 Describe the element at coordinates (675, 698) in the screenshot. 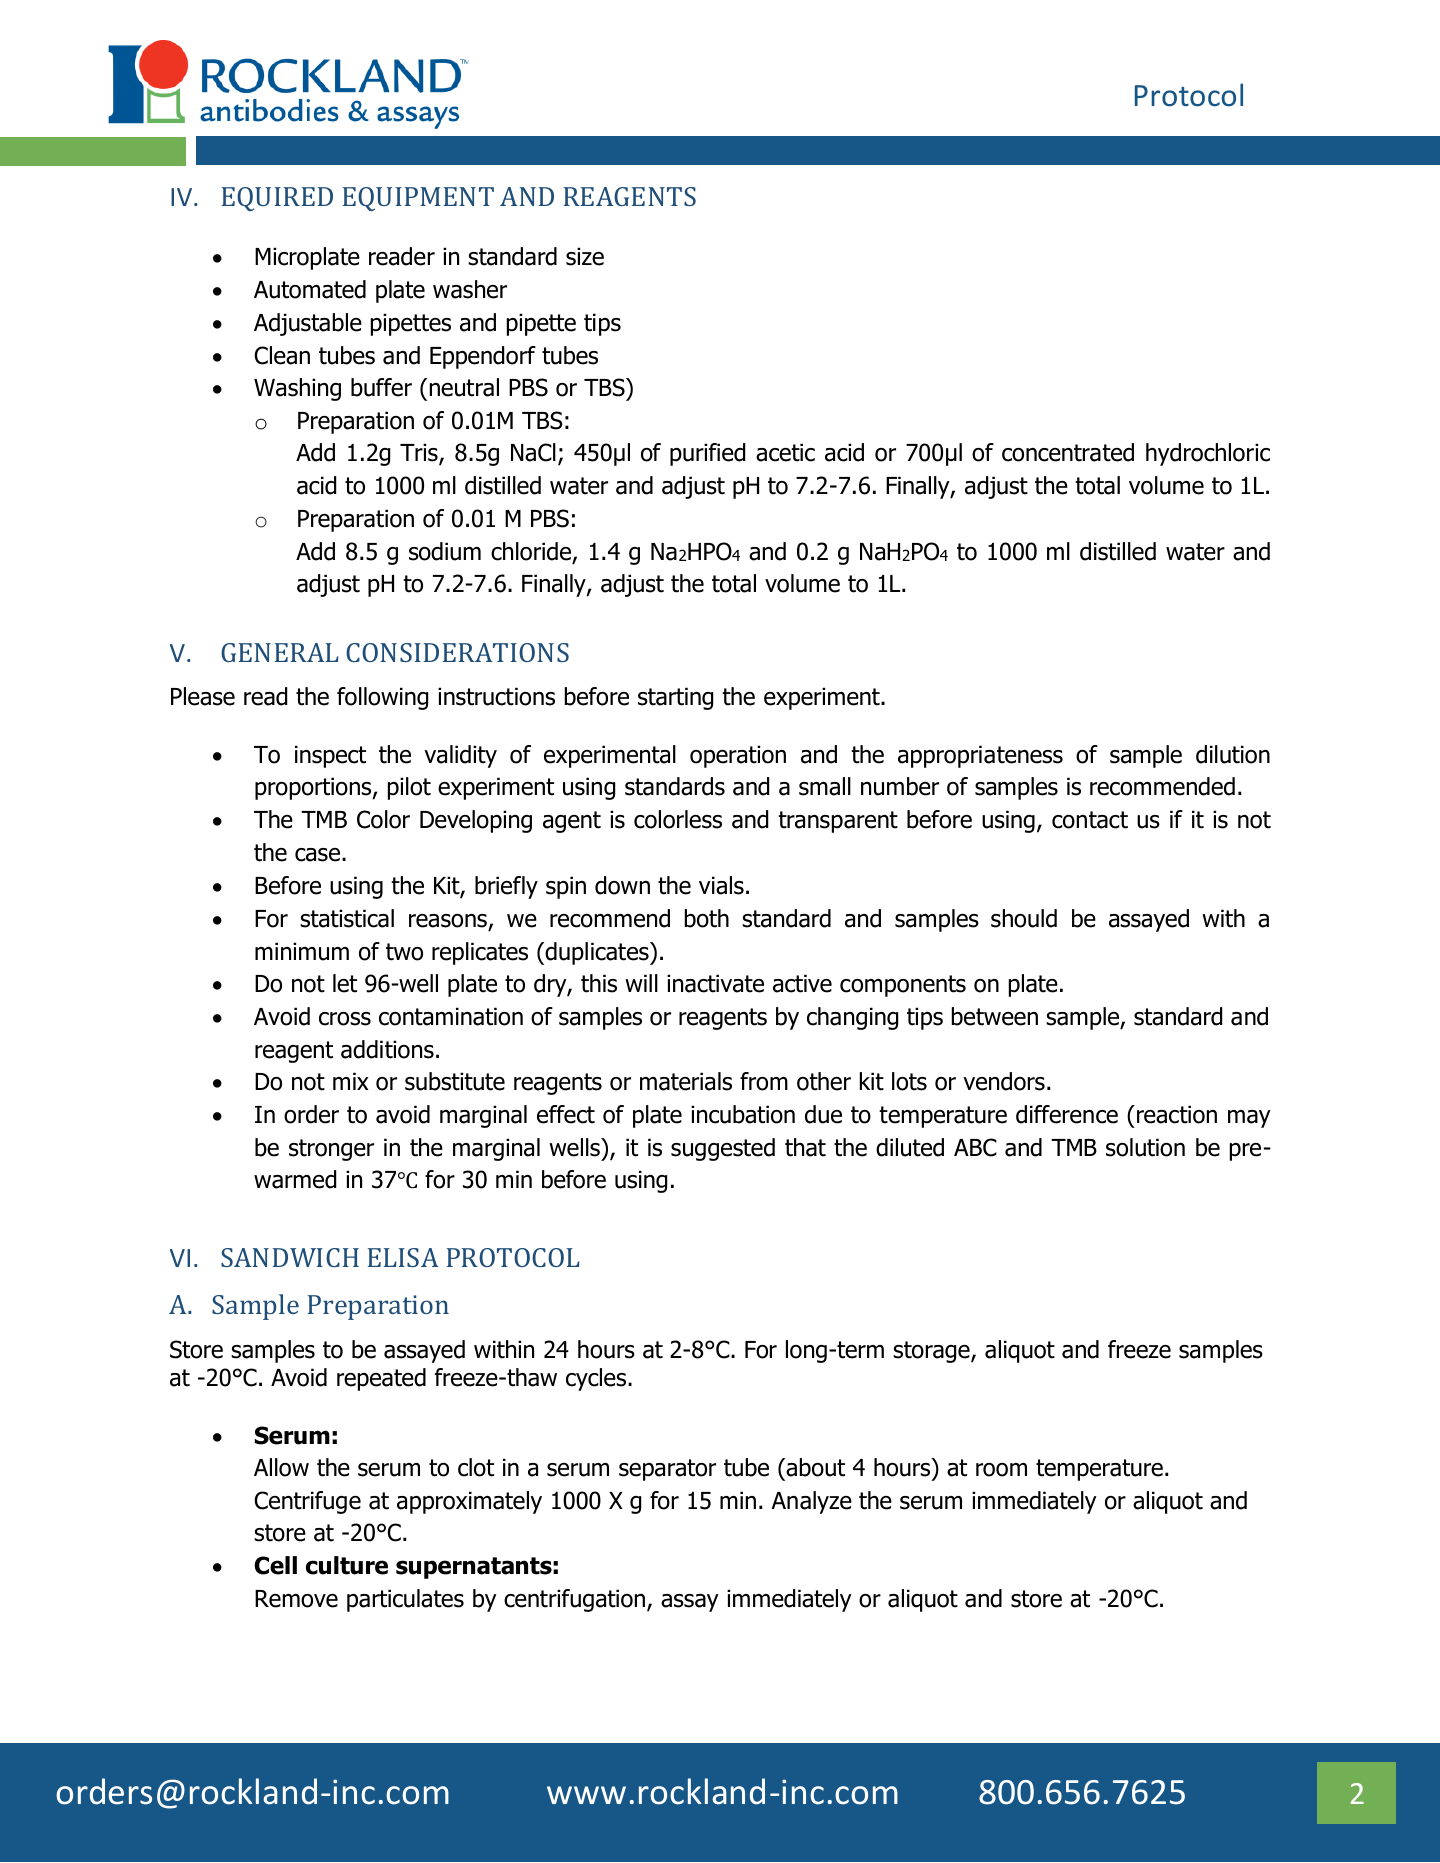

I see `starting` at that location.
